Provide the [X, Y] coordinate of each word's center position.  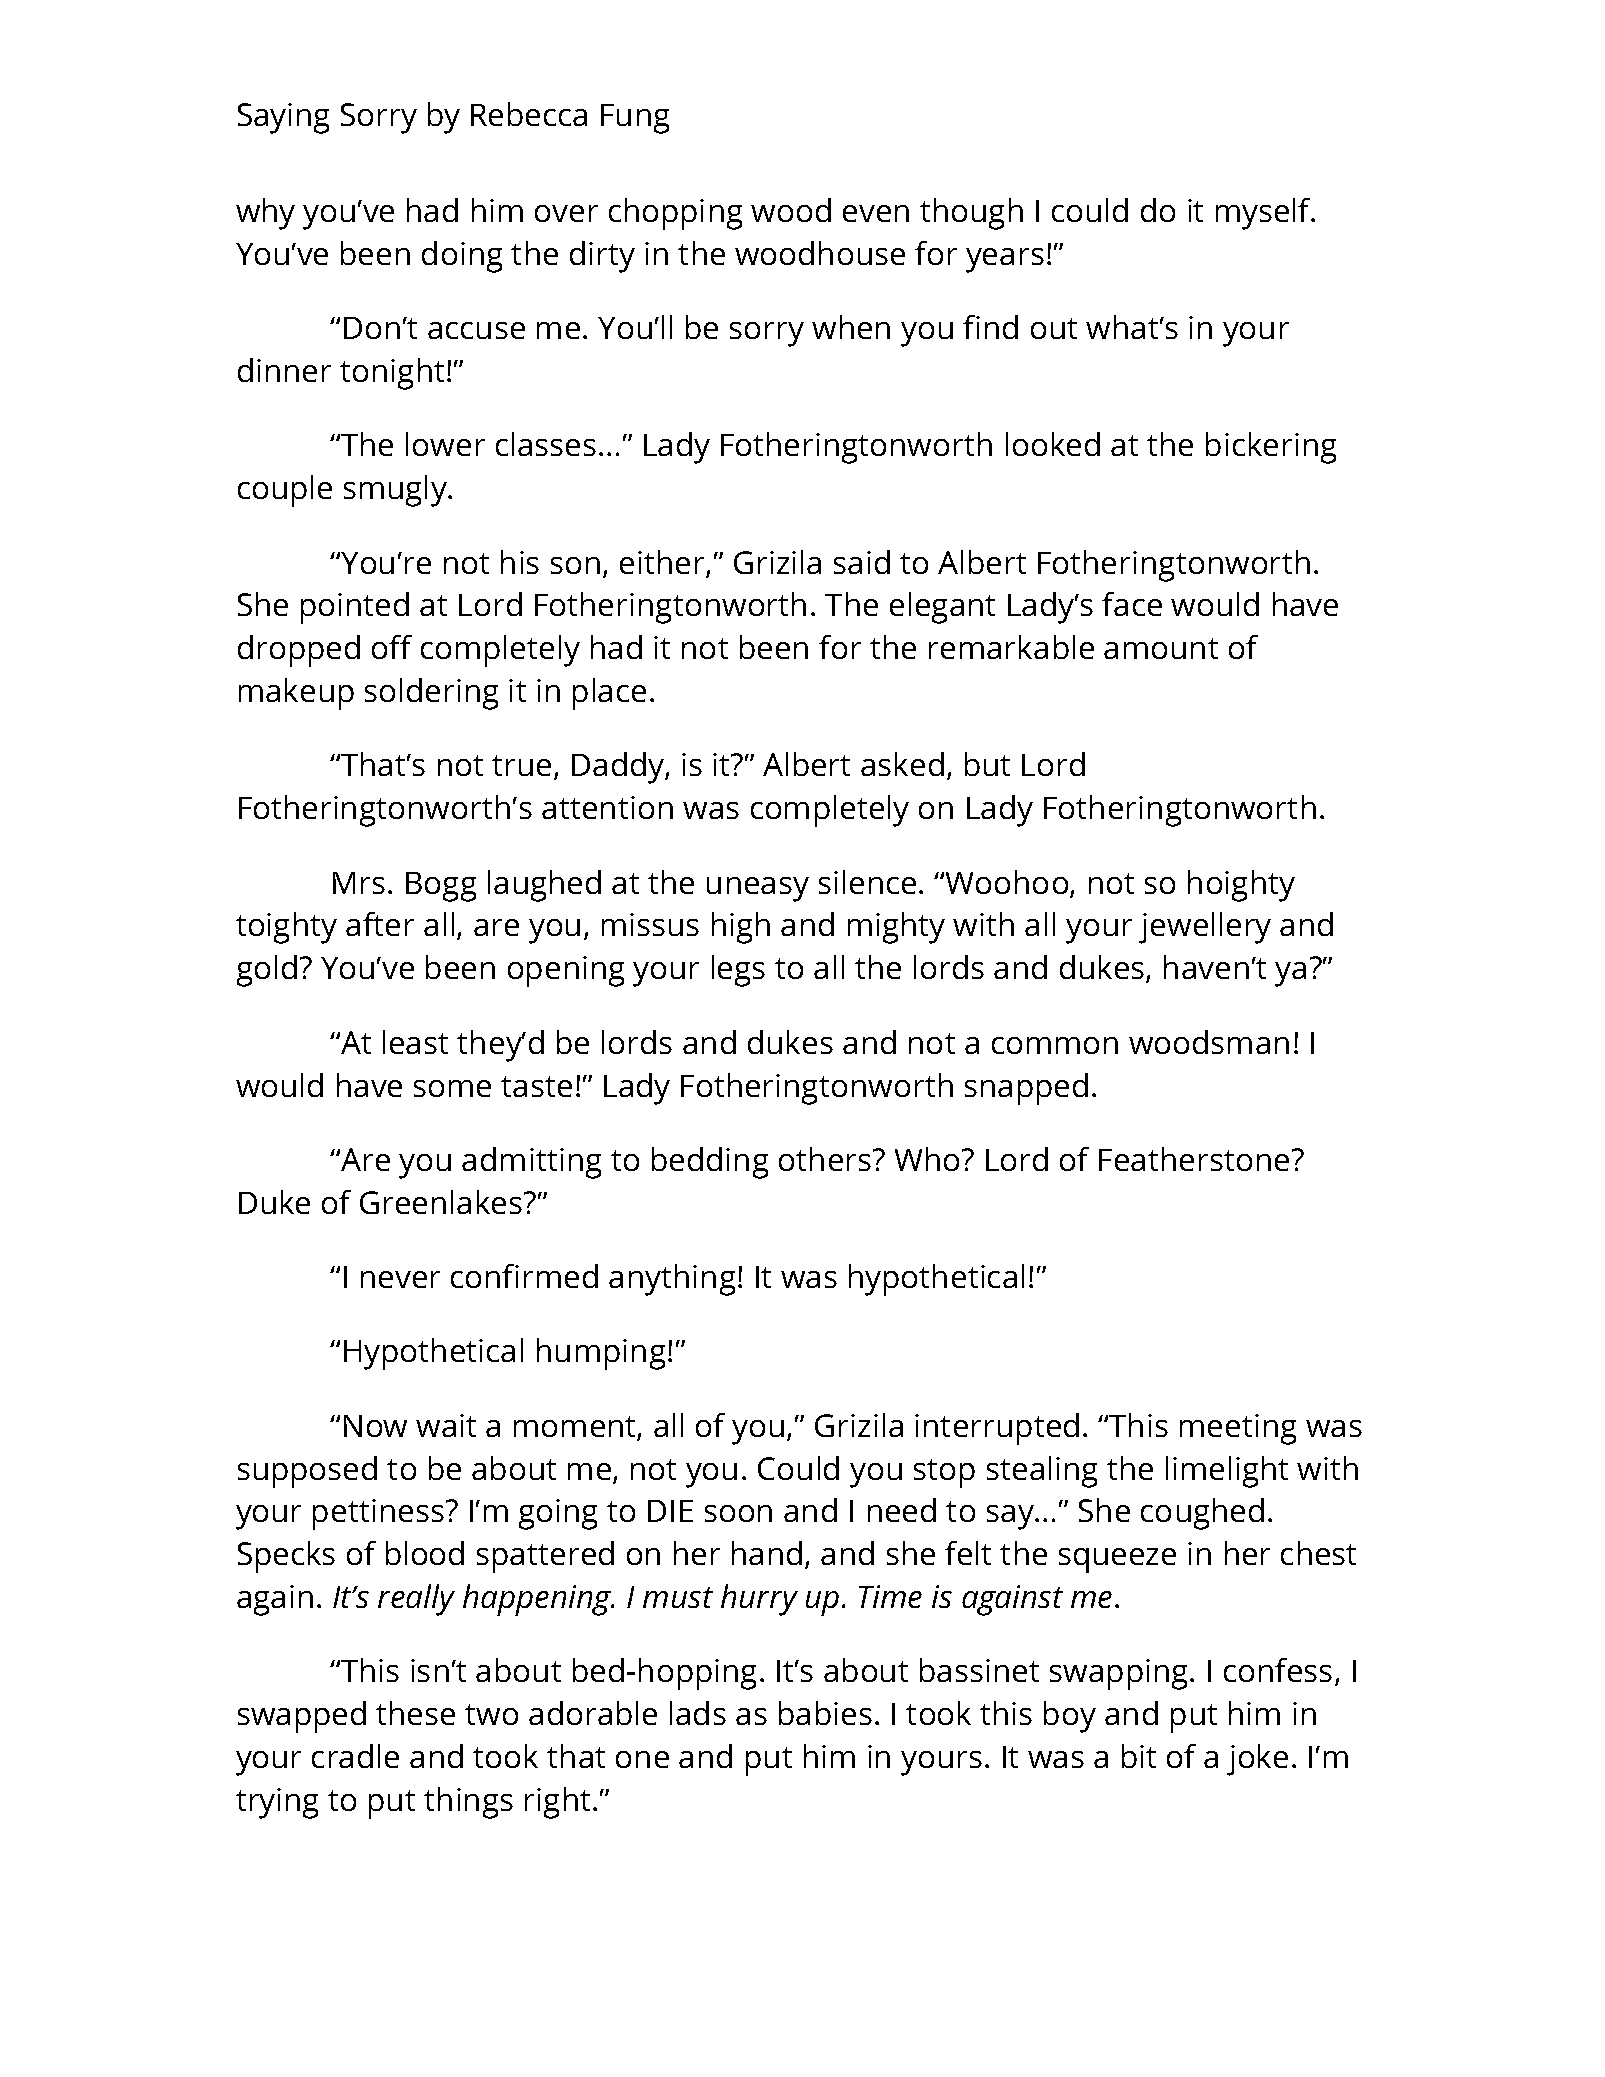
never [400, 1279]
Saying [283, 118]
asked [902, 764]
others [826, 1159]
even [876, 213]
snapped [1026, 1089]
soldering [431, 694]
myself [1264, 214]
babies [825, 1713]
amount [1161, 648]
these [415, 1713]
